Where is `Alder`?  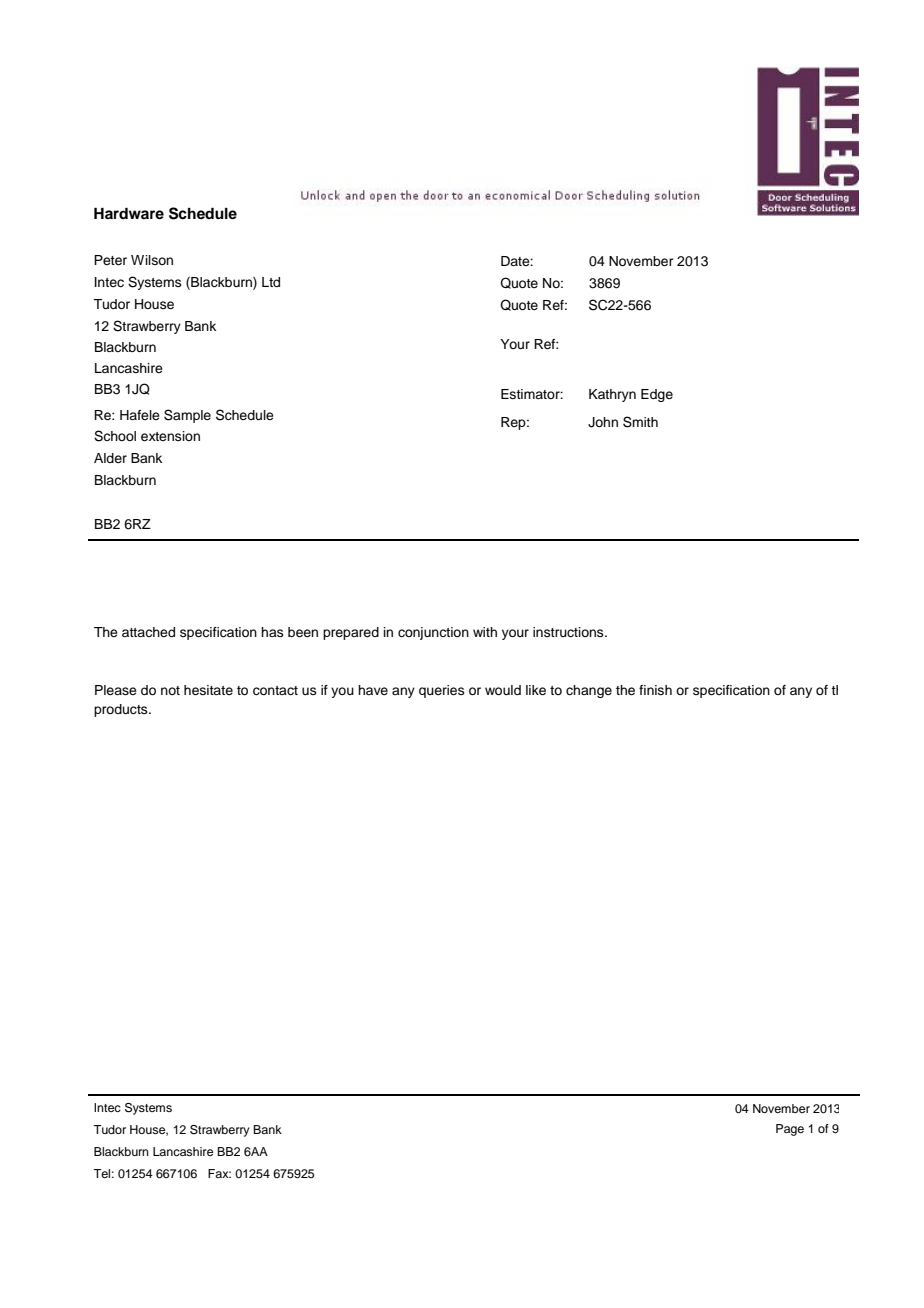
Alder is located at coordinates (110, 458).
